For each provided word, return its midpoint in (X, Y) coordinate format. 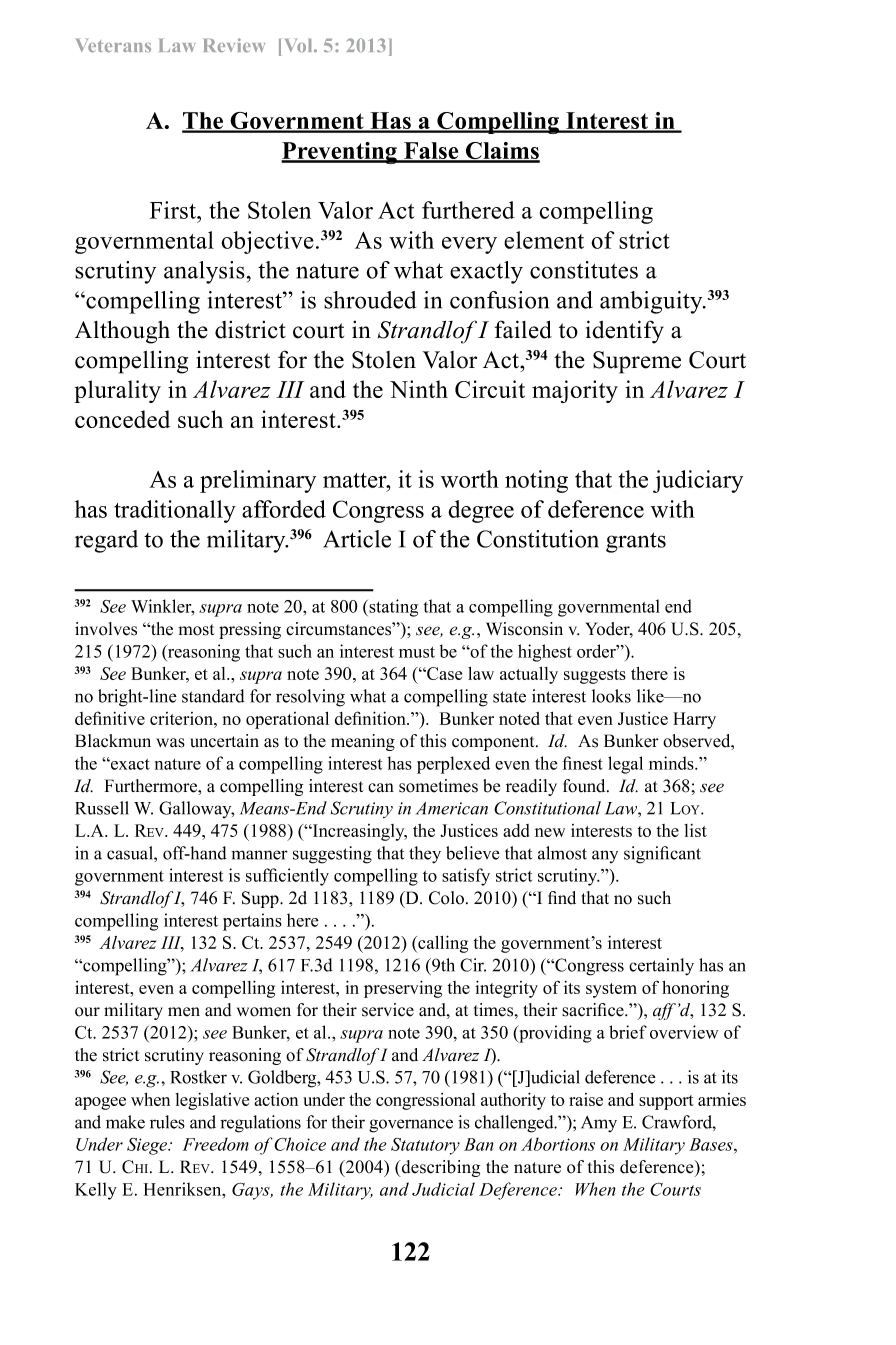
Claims (502, 152)
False (431, 152)
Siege (148, 1146)
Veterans (113, 45)
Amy (599, 1124)
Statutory (425, 1146)
